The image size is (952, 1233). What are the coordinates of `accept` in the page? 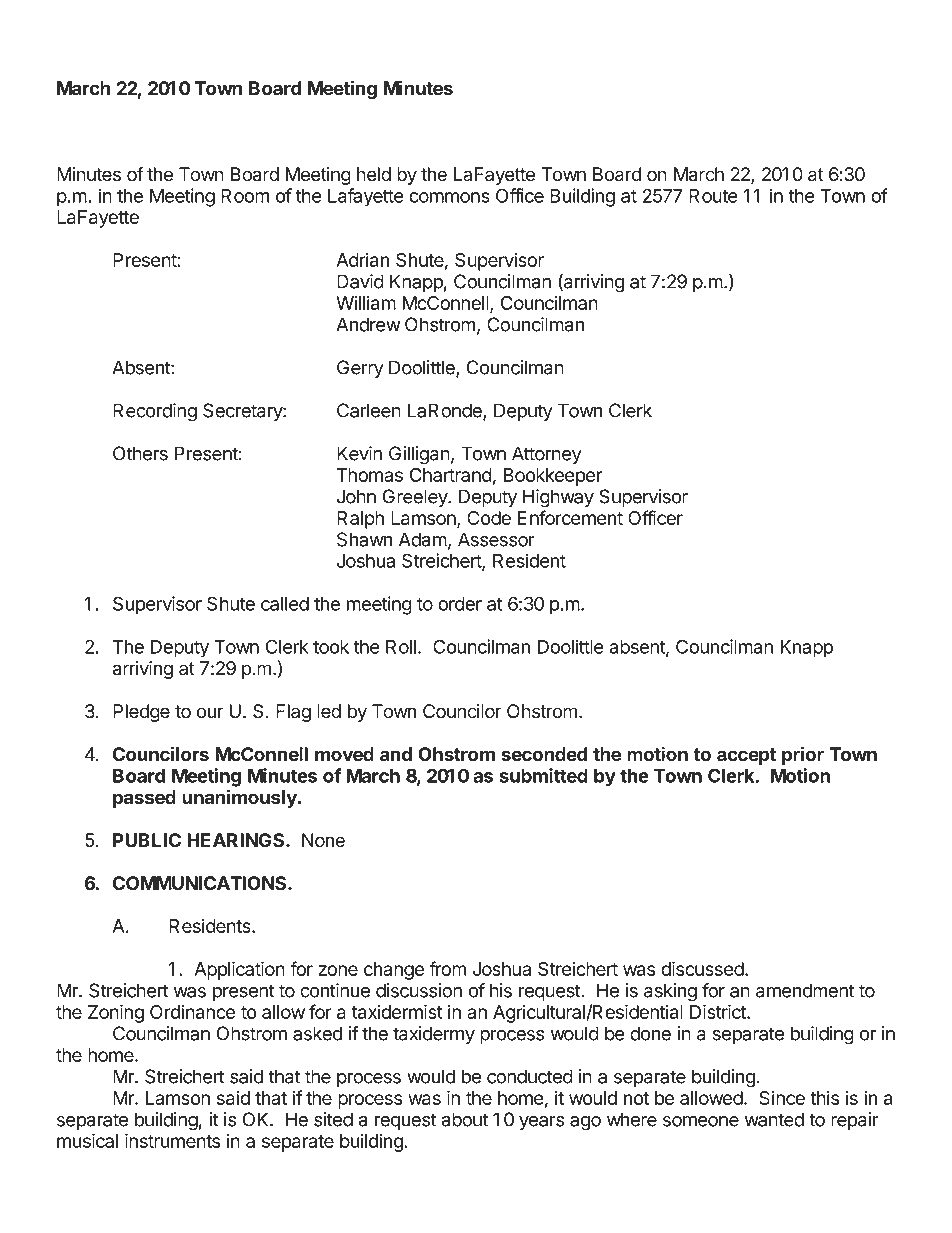 It's located at (746, 756).
